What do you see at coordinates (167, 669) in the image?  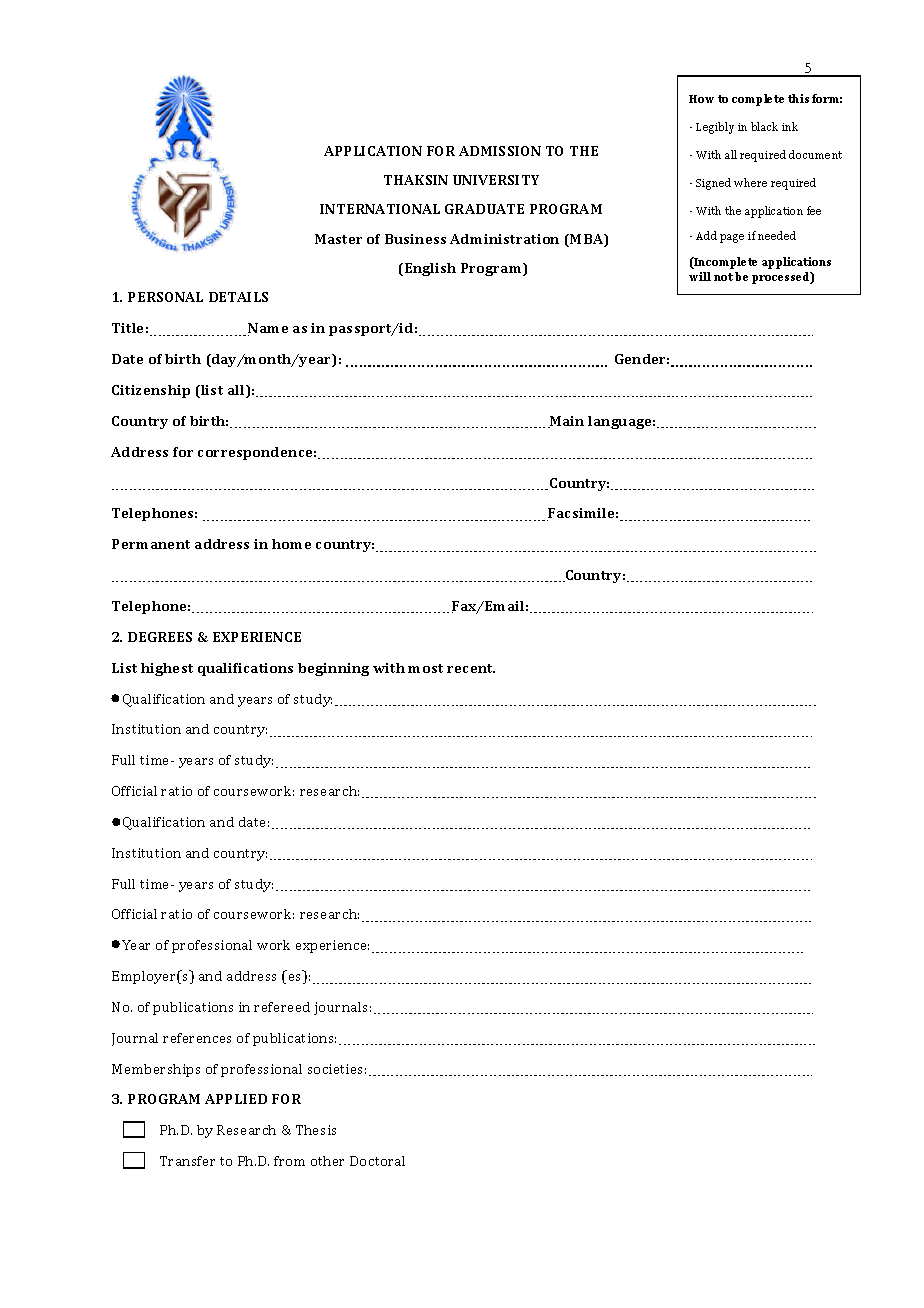 I see `highest` at bounding box center [167, 669].
